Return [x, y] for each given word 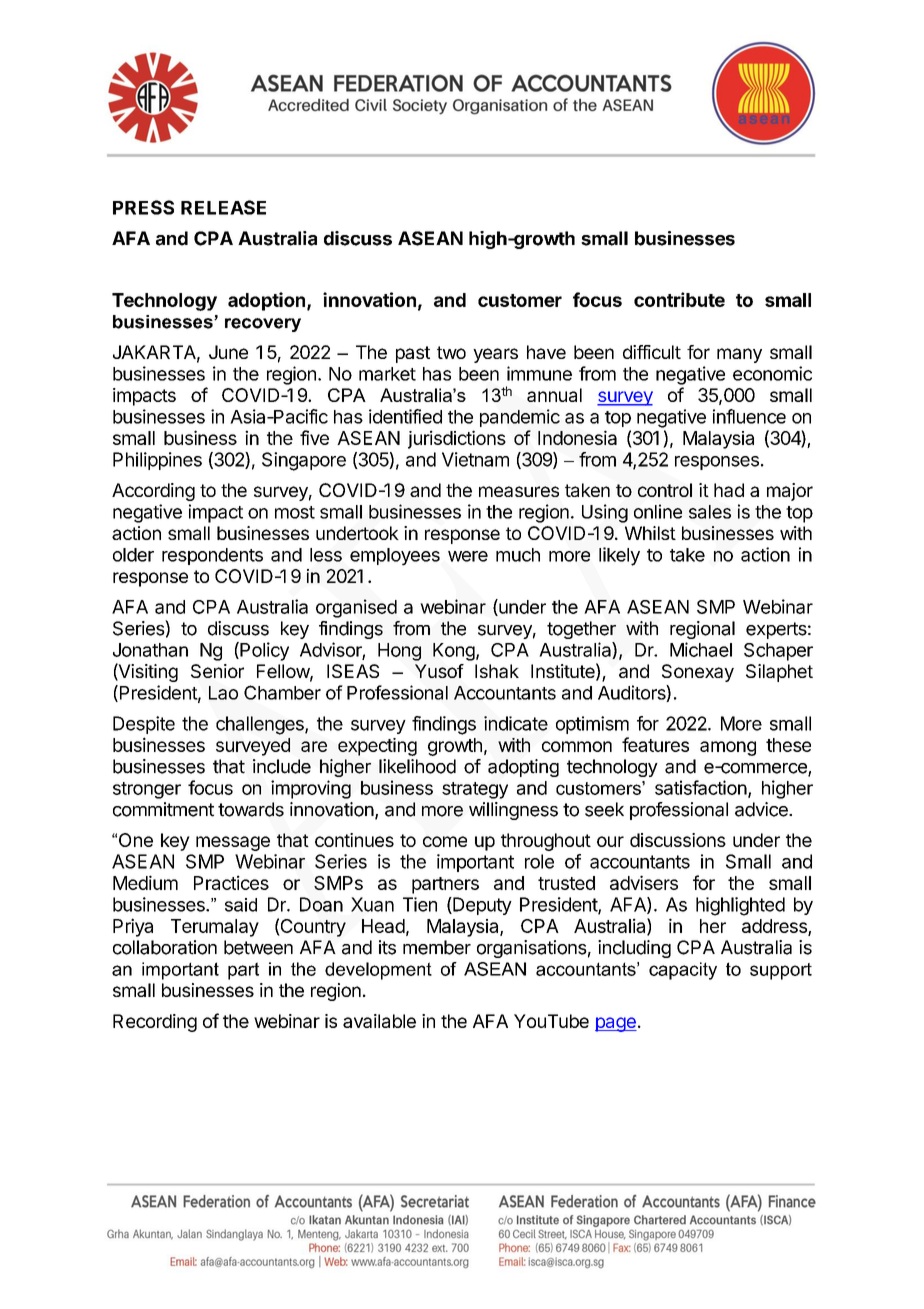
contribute [679, 299]
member [437, 947]
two [451, 352]
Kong [455, 652]
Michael [701, 649]
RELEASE [223, 207]
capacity [683, 971]
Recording [155, 1023]
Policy [263, 651]
